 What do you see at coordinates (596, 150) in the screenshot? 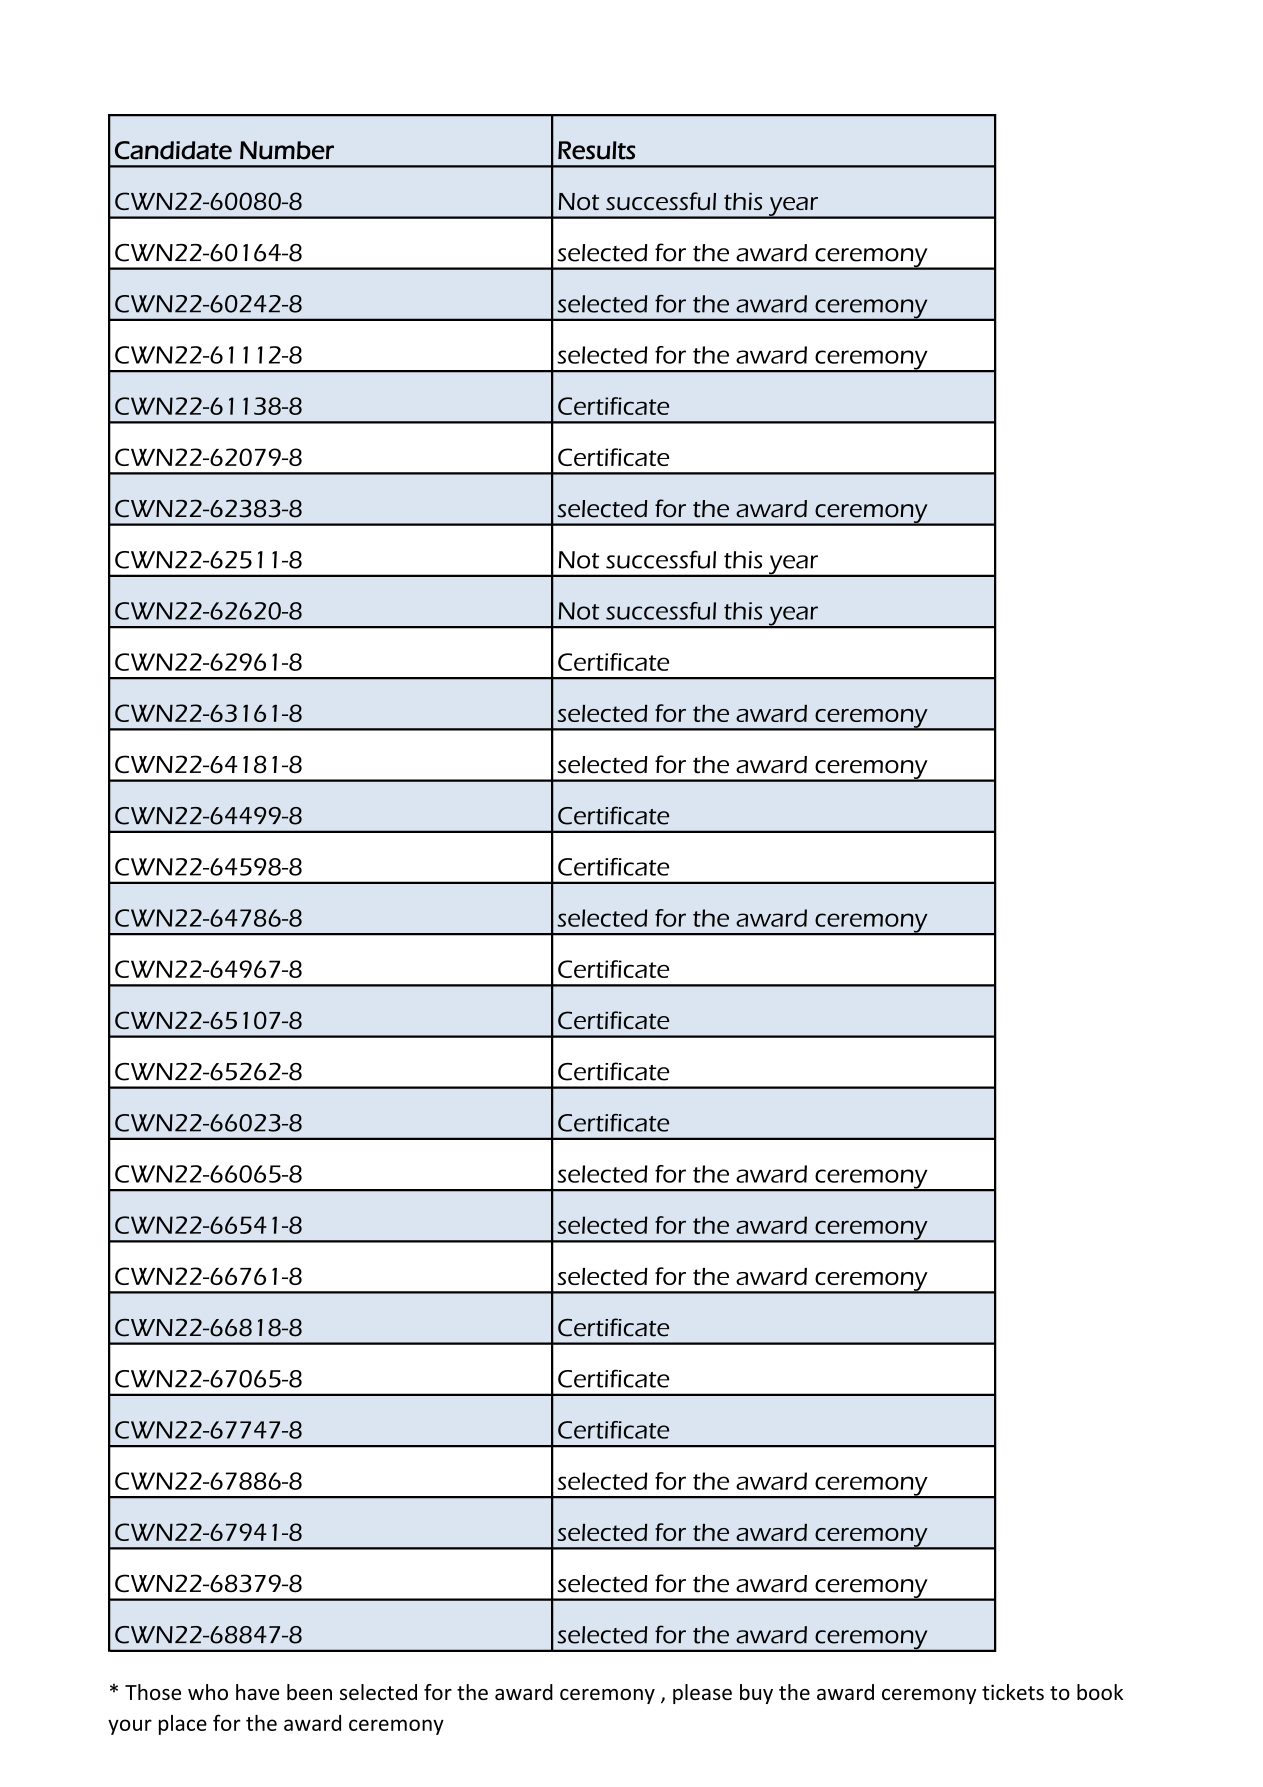
I see `Results` at bounding box center [596, 150].
